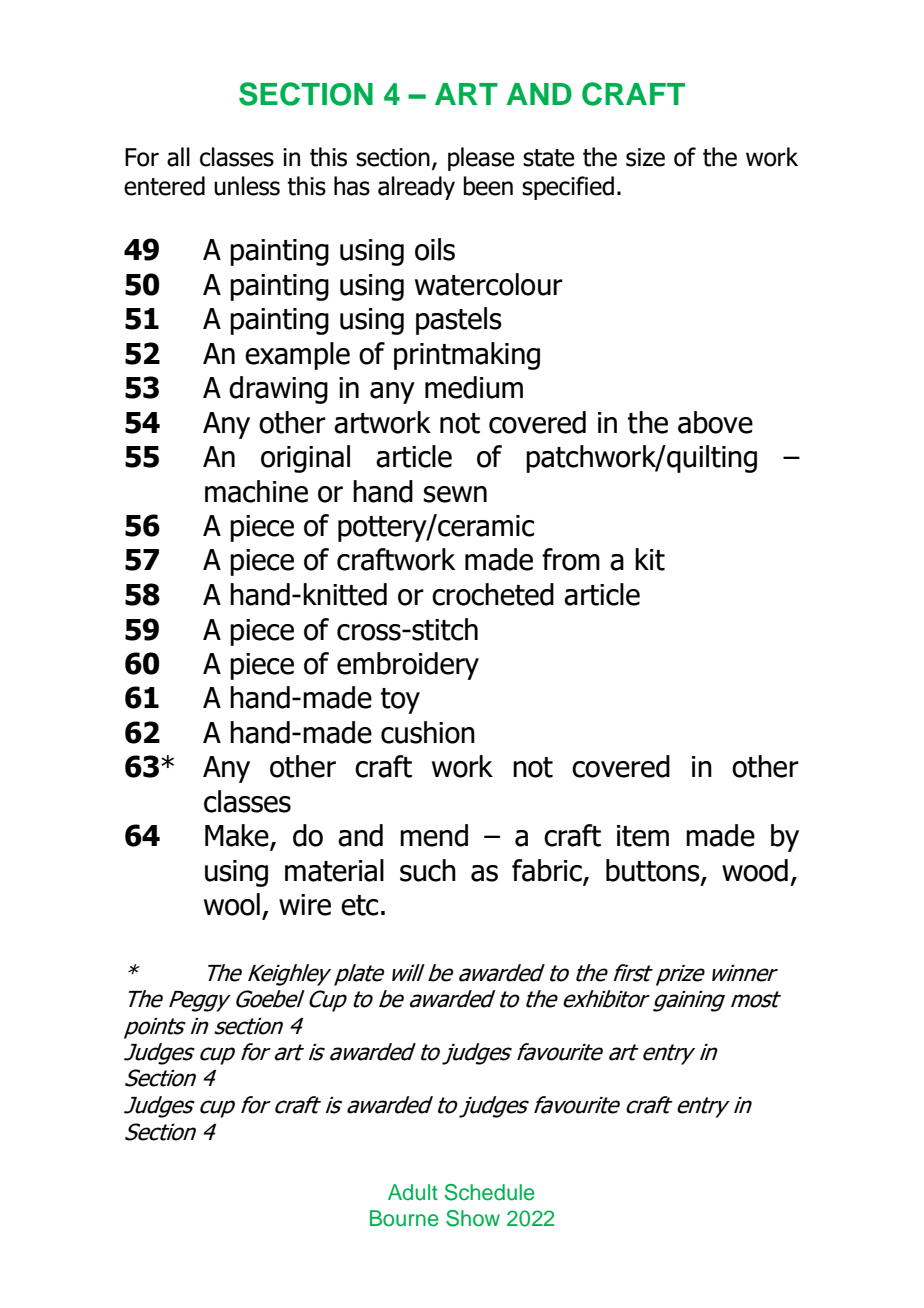  I want to click on sewn, so click(455, 494).
